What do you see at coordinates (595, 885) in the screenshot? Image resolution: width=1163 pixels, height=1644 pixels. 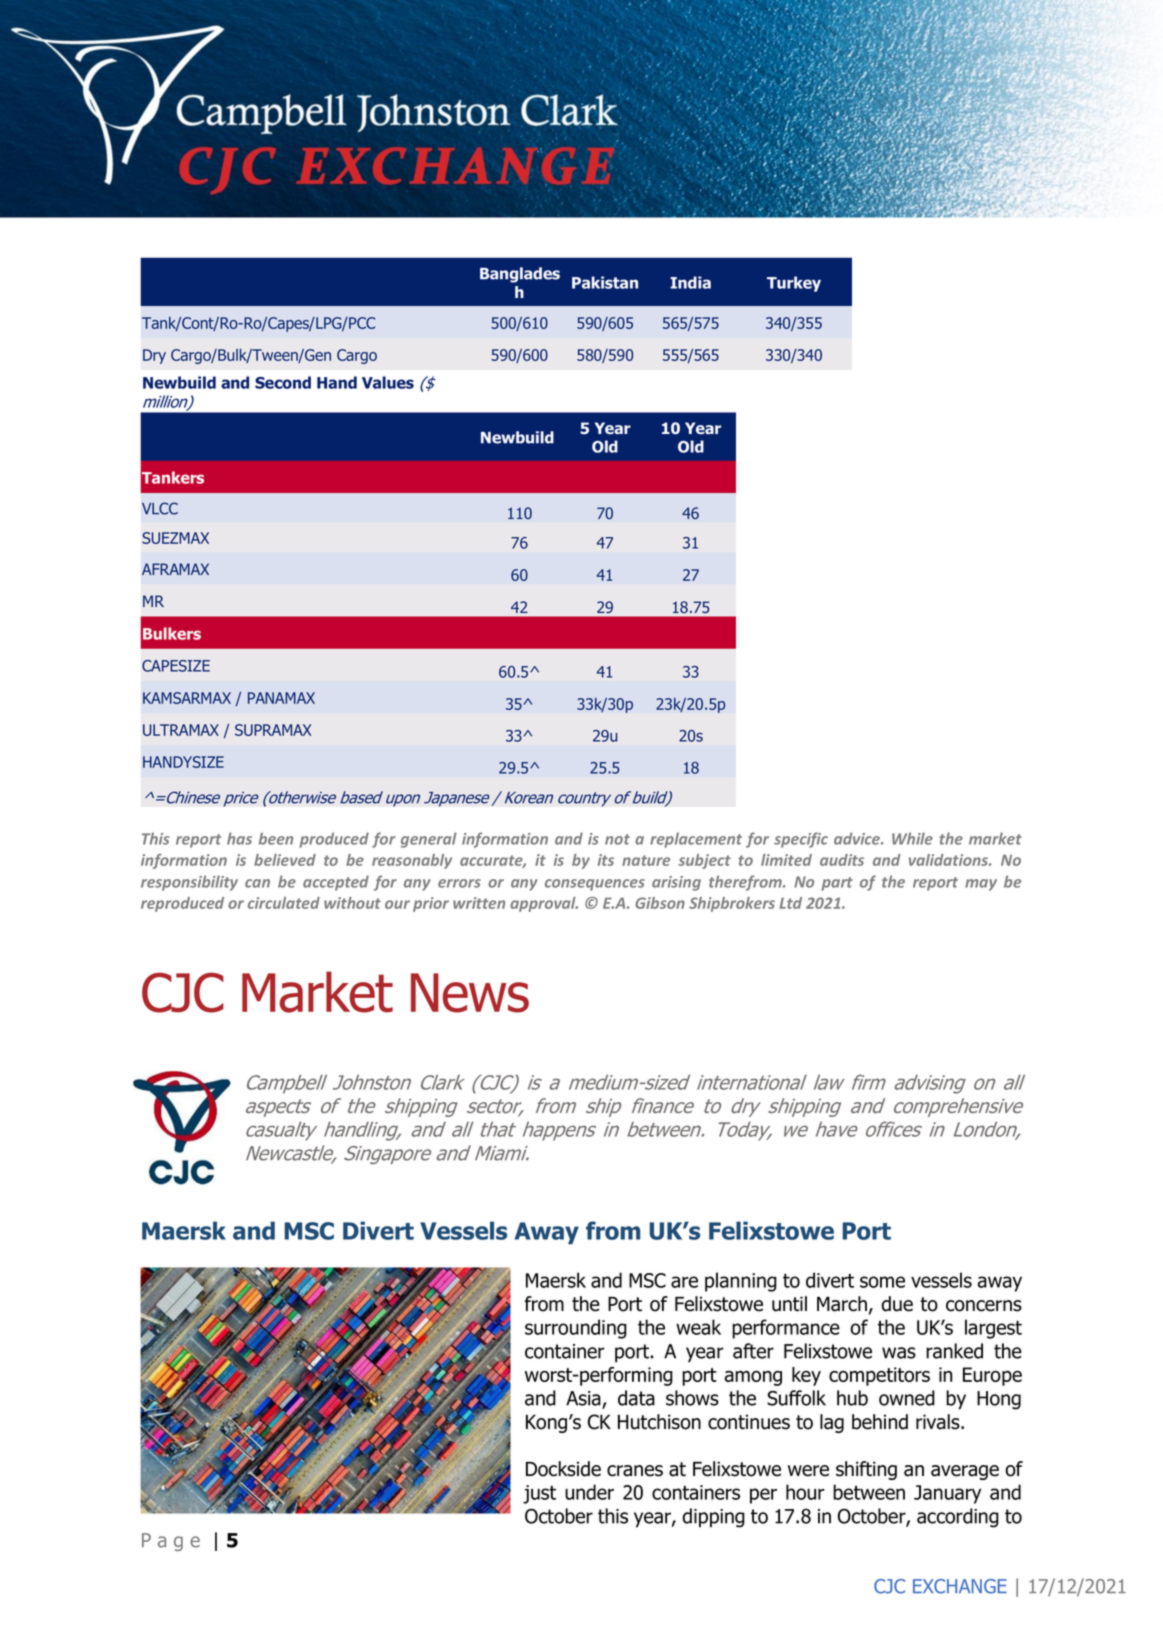 I see `consequences` at bounding box center [595, 885].
